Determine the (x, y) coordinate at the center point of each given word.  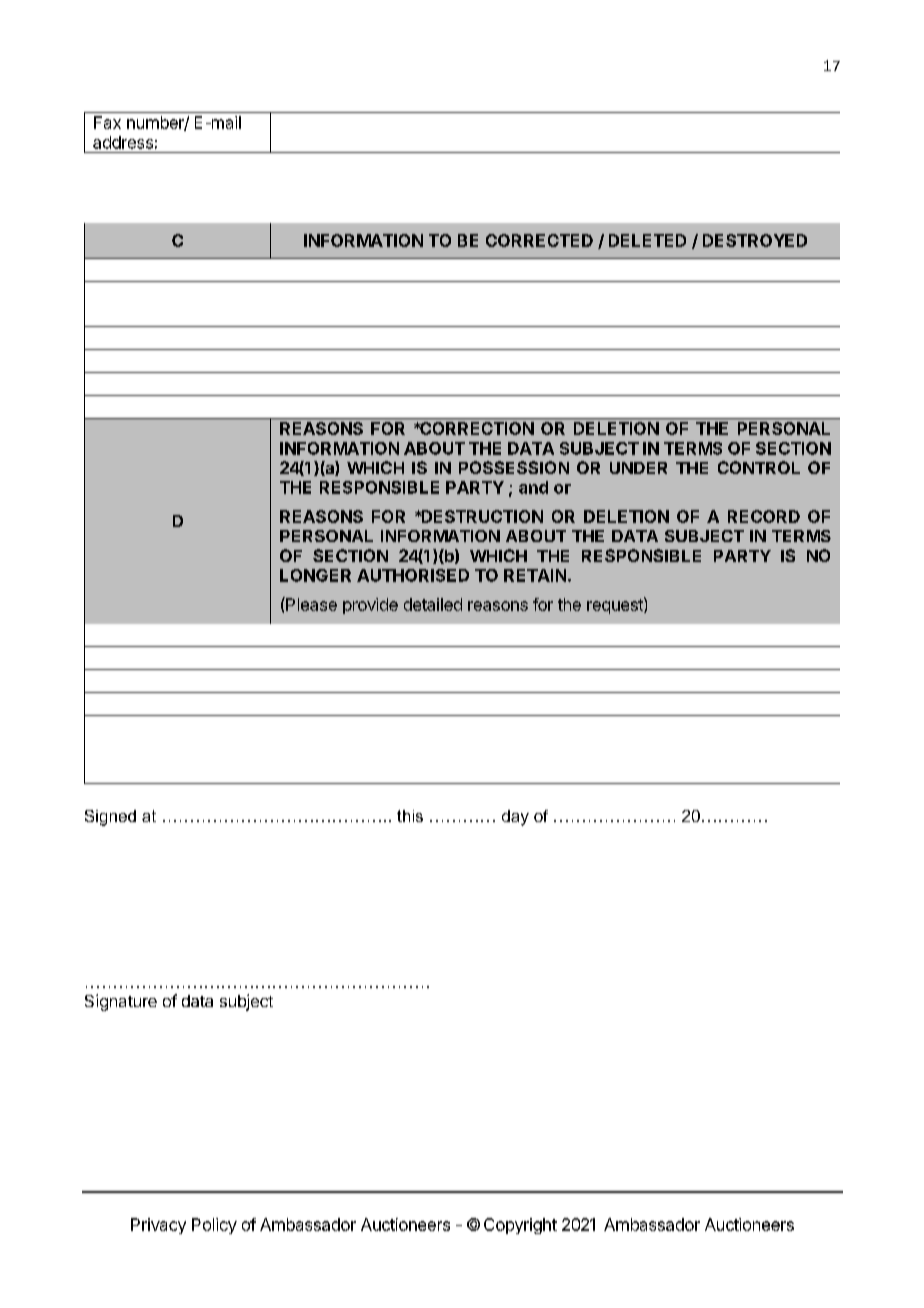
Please (310, 604)
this (410, 816)
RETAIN (535, 575)
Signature (121, 1002)
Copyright (520, 1226)
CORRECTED (539, 240)
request (616, 605)
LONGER (315, 575)
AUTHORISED (413, 575)
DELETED (647, 240)
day (515, 818)
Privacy (158, 1226)
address (123, 142)
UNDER (638, 468)
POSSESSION (514, 467)
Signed (110, 818)
